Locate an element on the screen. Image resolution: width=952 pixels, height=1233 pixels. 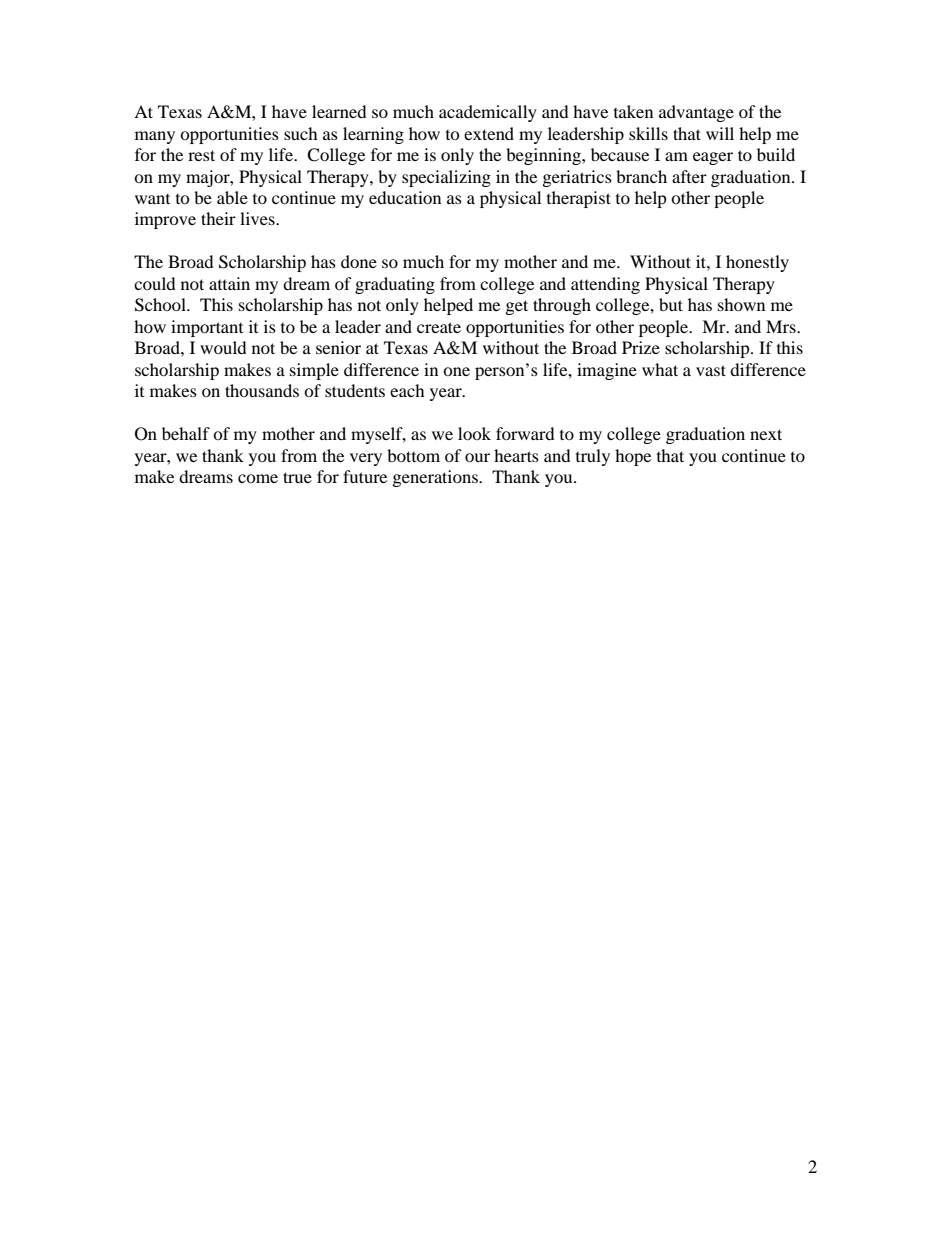
academically is located at coordinates (488, 113).
